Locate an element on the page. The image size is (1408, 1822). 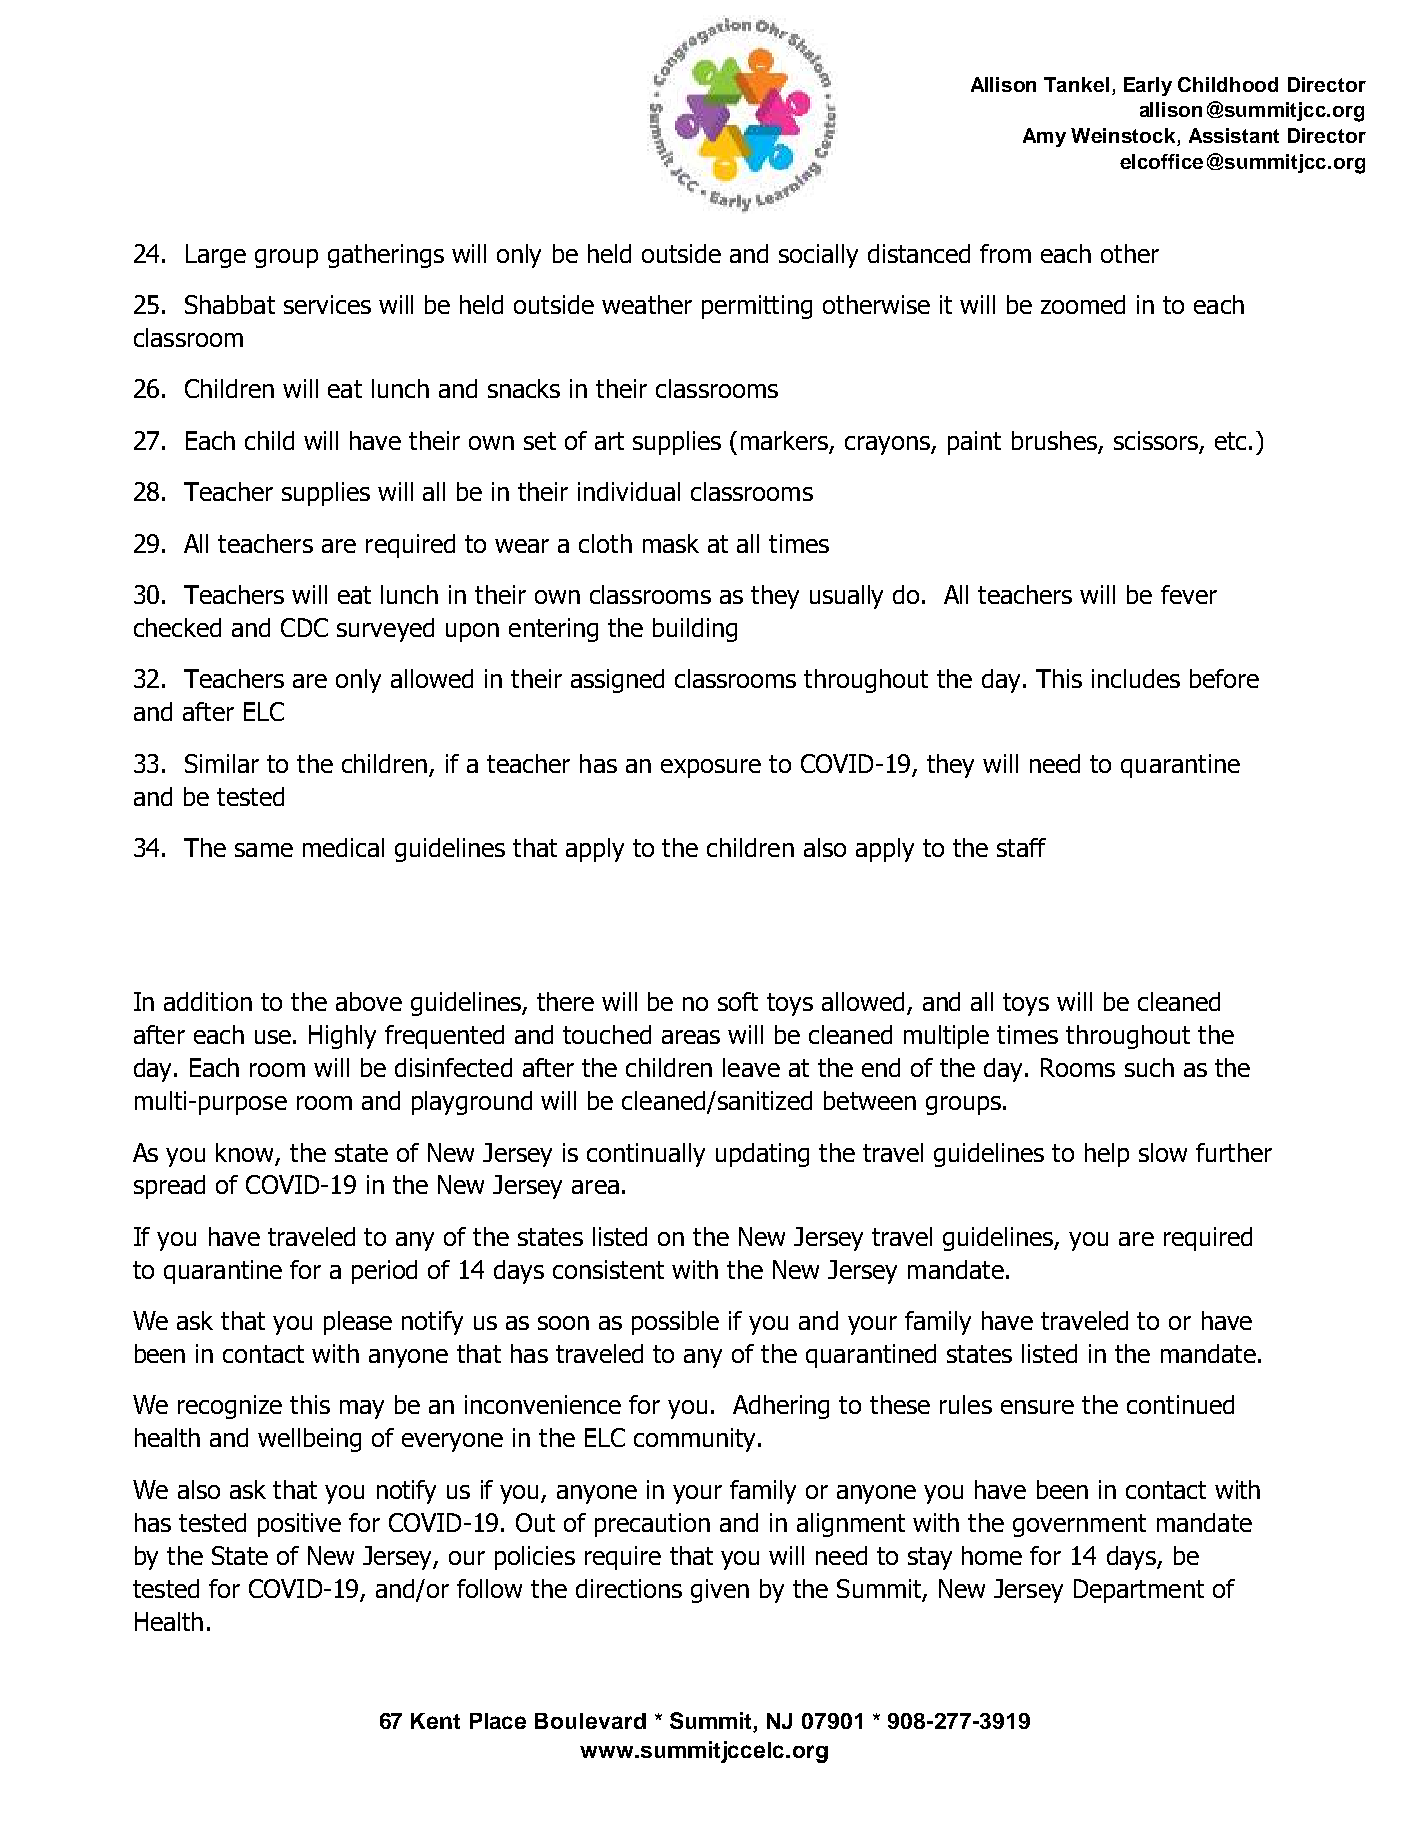
socially is located at coordinates (818, 256).
